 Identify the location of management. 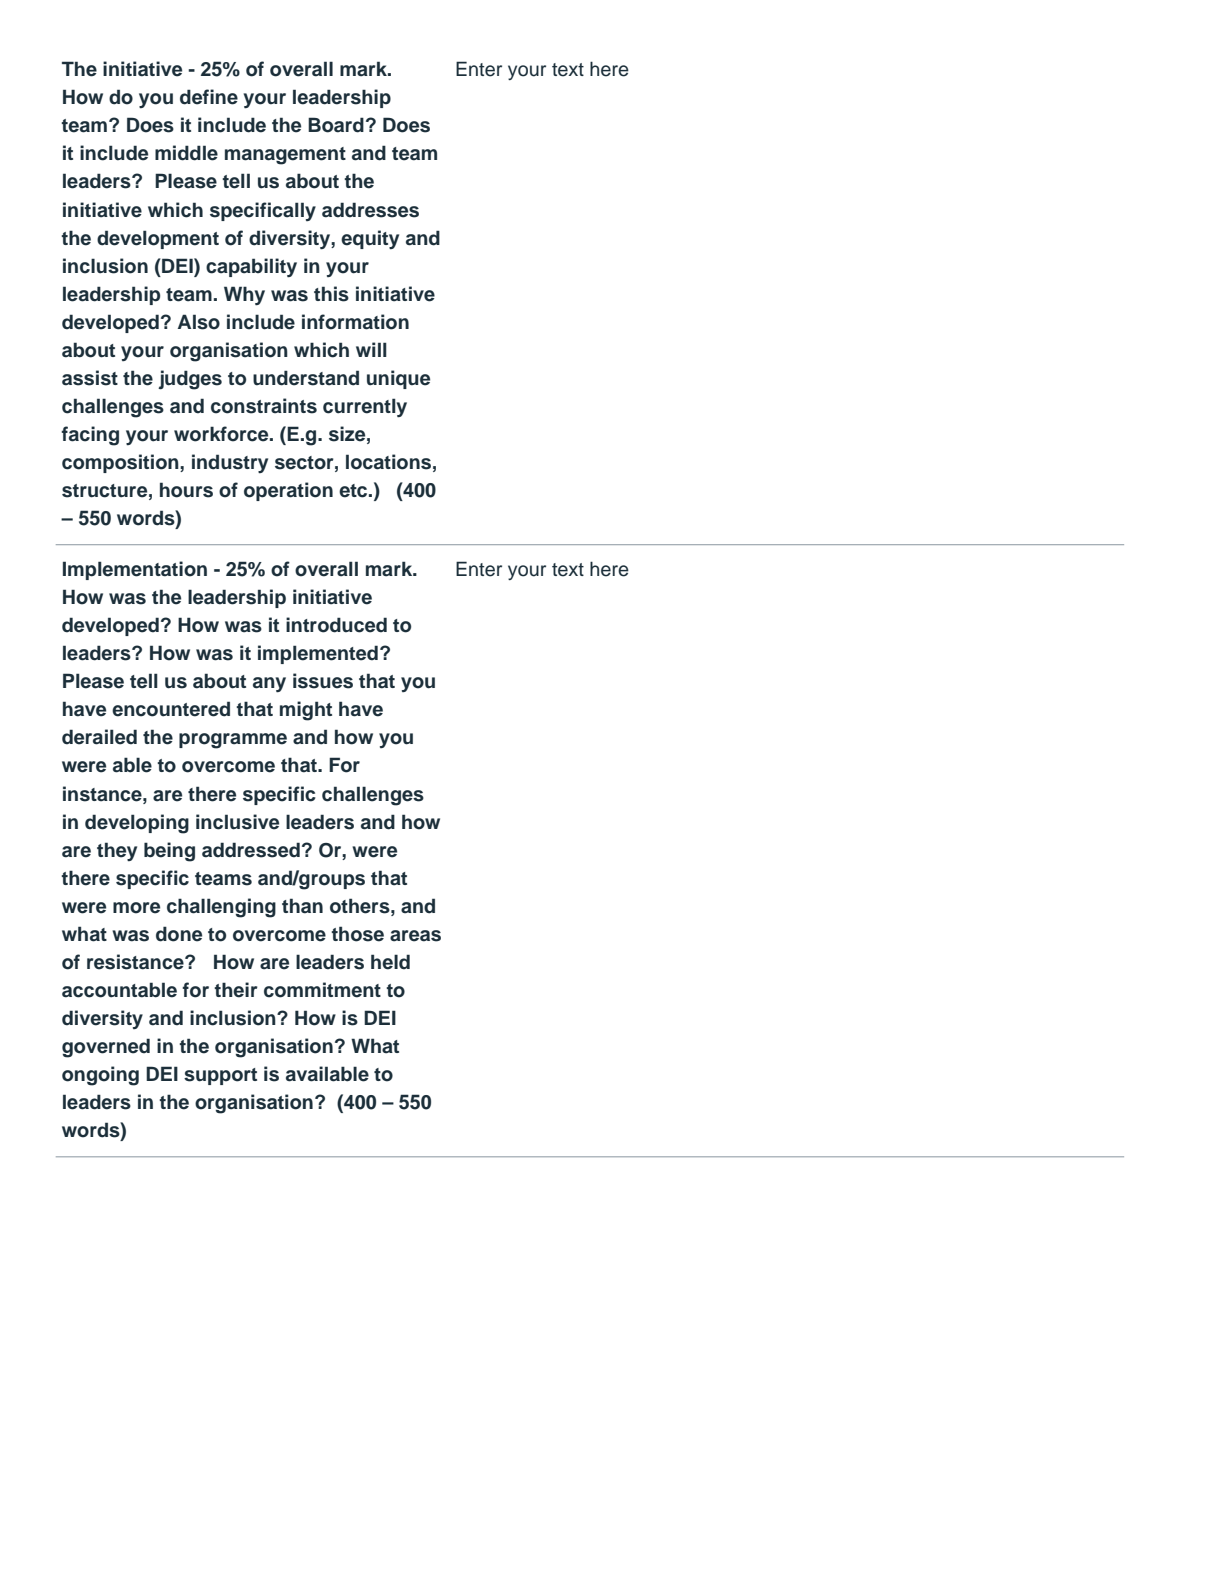
(285, 156).
